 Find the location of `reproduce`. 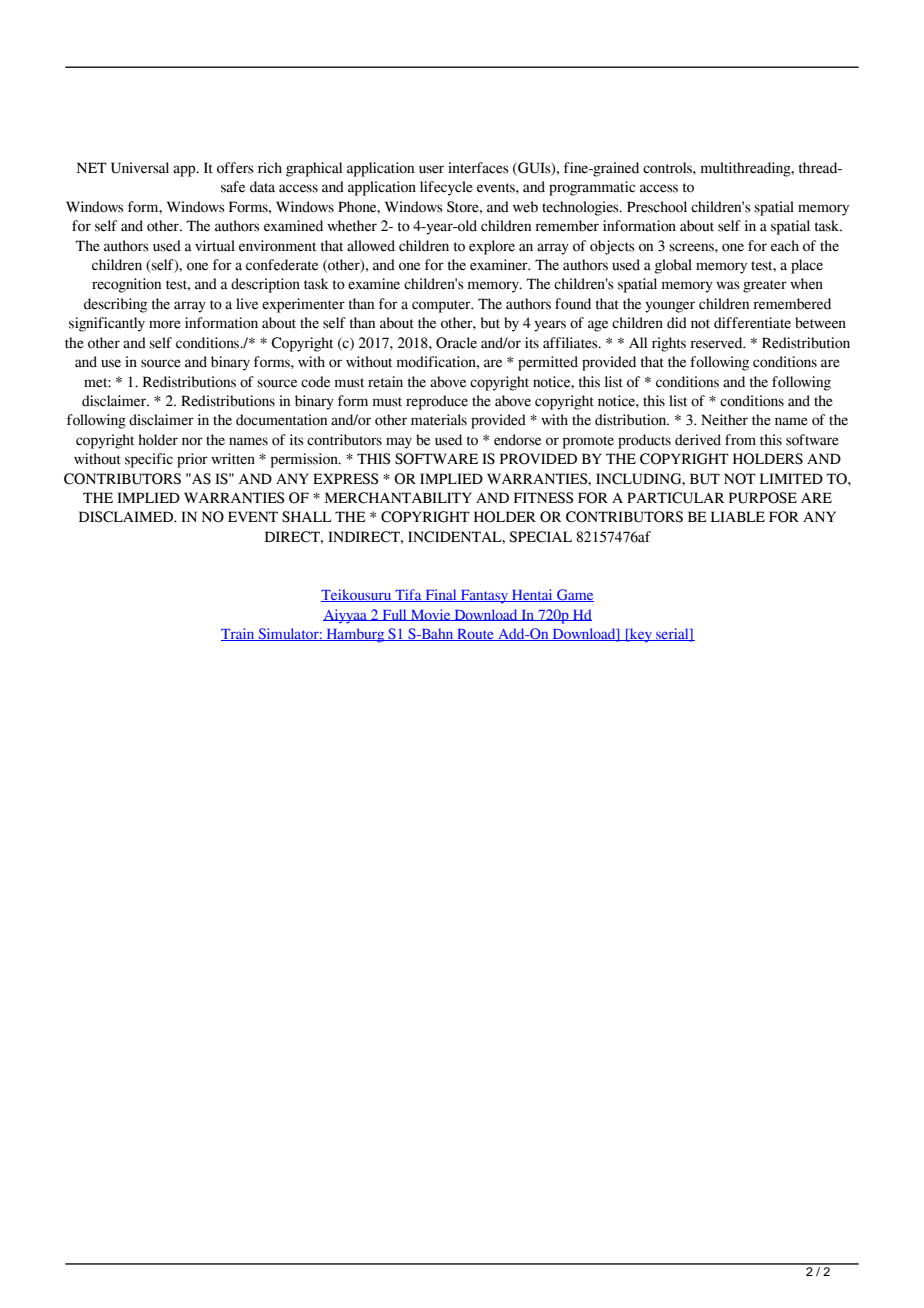

reproduce is located at coordinates (437, 402).
